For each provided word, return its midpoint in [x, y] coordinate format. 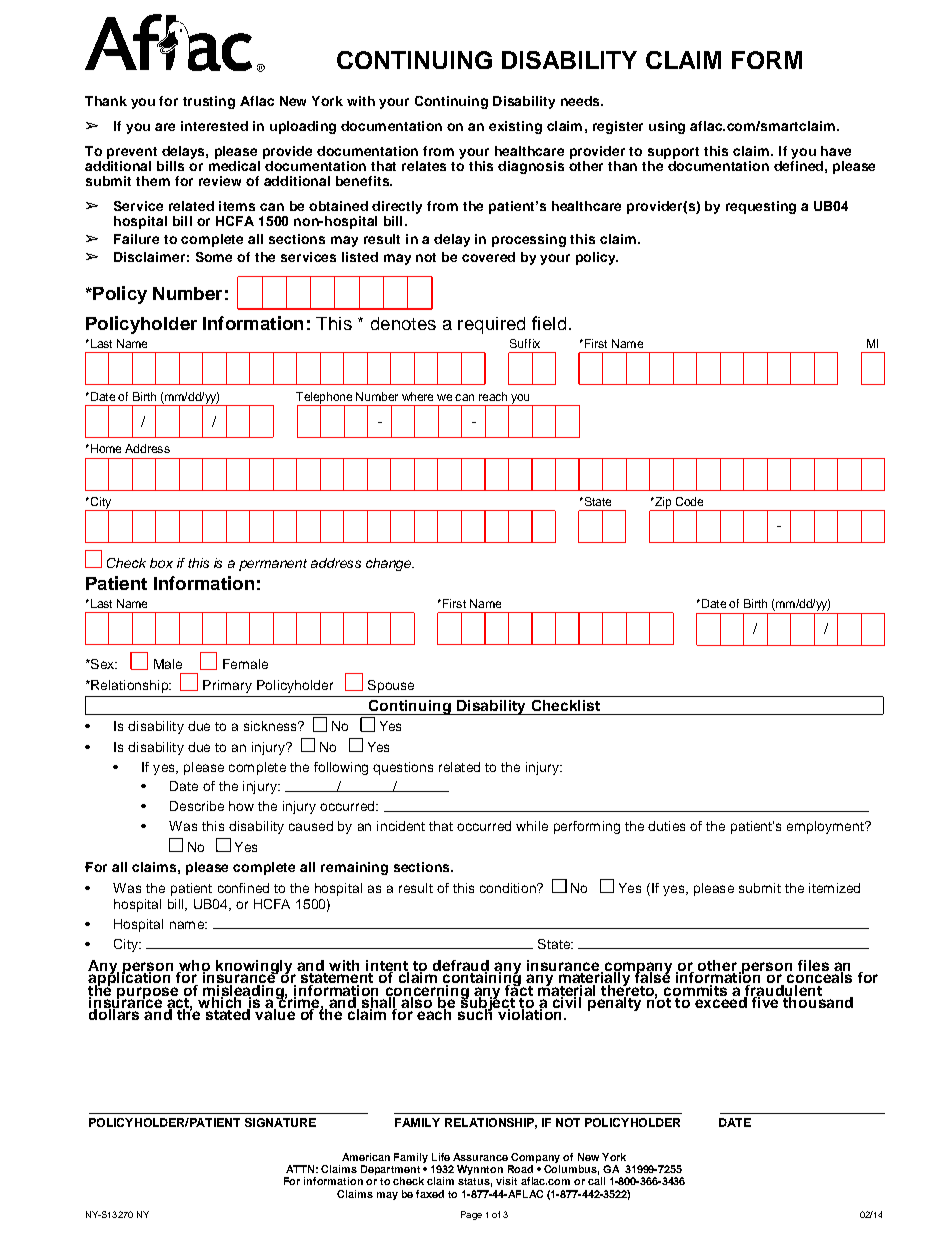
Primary [227, 686]
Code [689, 501]
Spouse [391, 686]
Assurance [480, 1157]
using [667, 127]
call [596, 1181]
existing [515, 127]
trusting [209, 102]
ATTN [300, 1169]
